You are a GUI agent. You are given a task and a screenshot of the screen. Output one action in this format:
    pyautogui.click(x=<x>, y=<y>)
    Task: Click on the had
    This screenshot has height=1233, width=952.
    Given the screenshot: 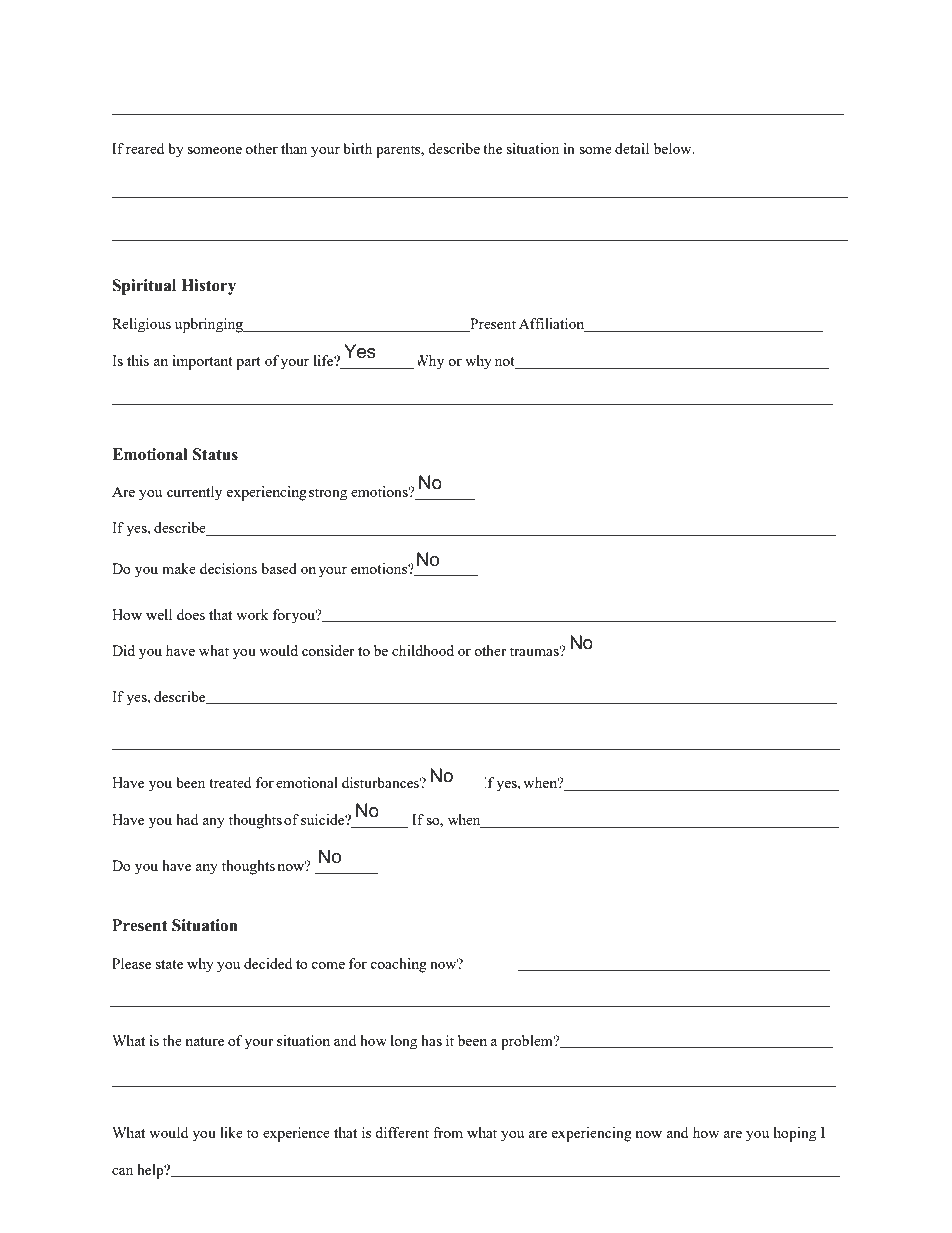 What is the action you would take?
    pyautogui.click(x=187, y=819)
